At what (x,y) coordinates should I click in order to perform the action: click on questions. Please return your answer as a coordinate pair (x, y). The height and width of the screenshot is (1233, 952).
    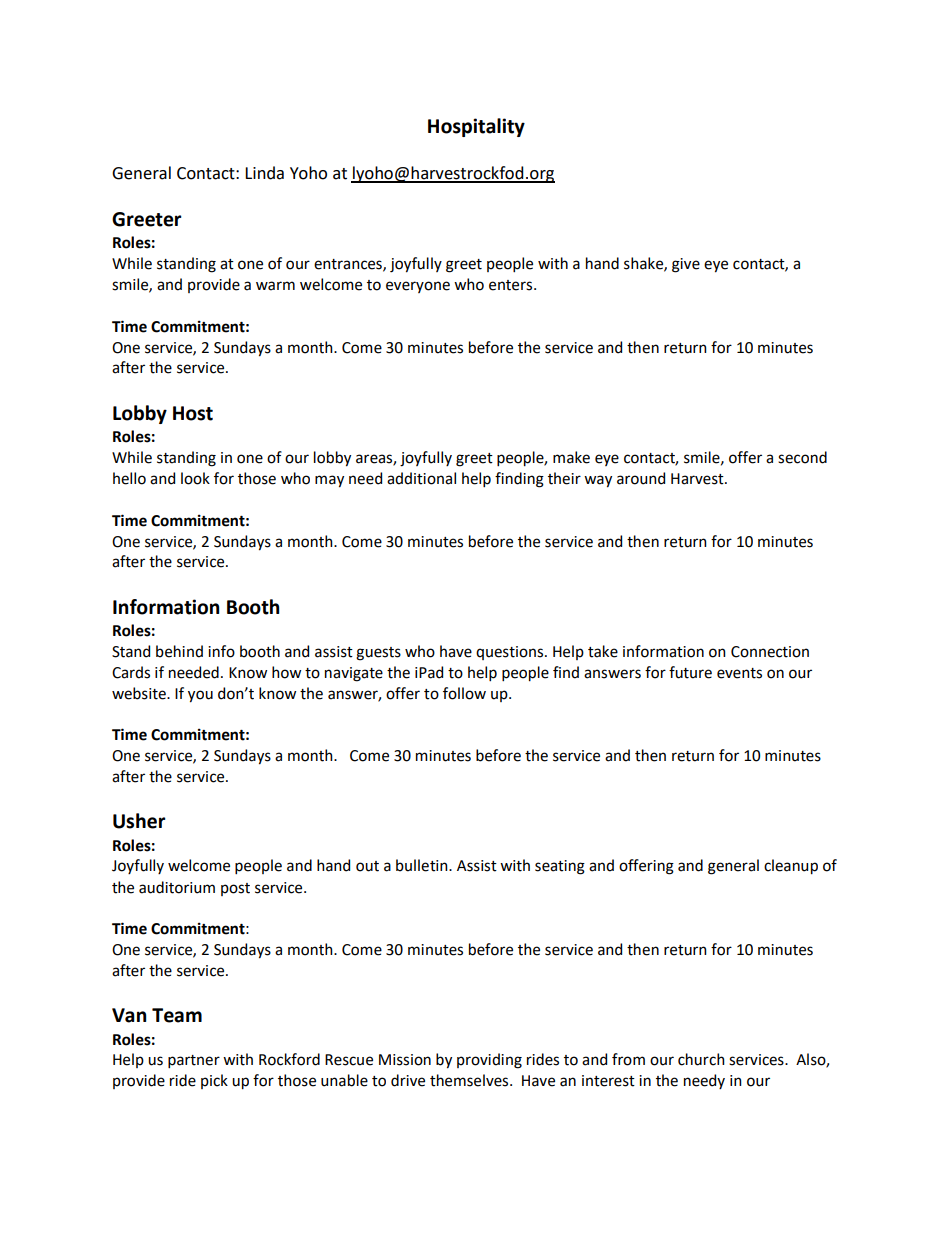
    Looking at the image, I should click on (511, 653).
